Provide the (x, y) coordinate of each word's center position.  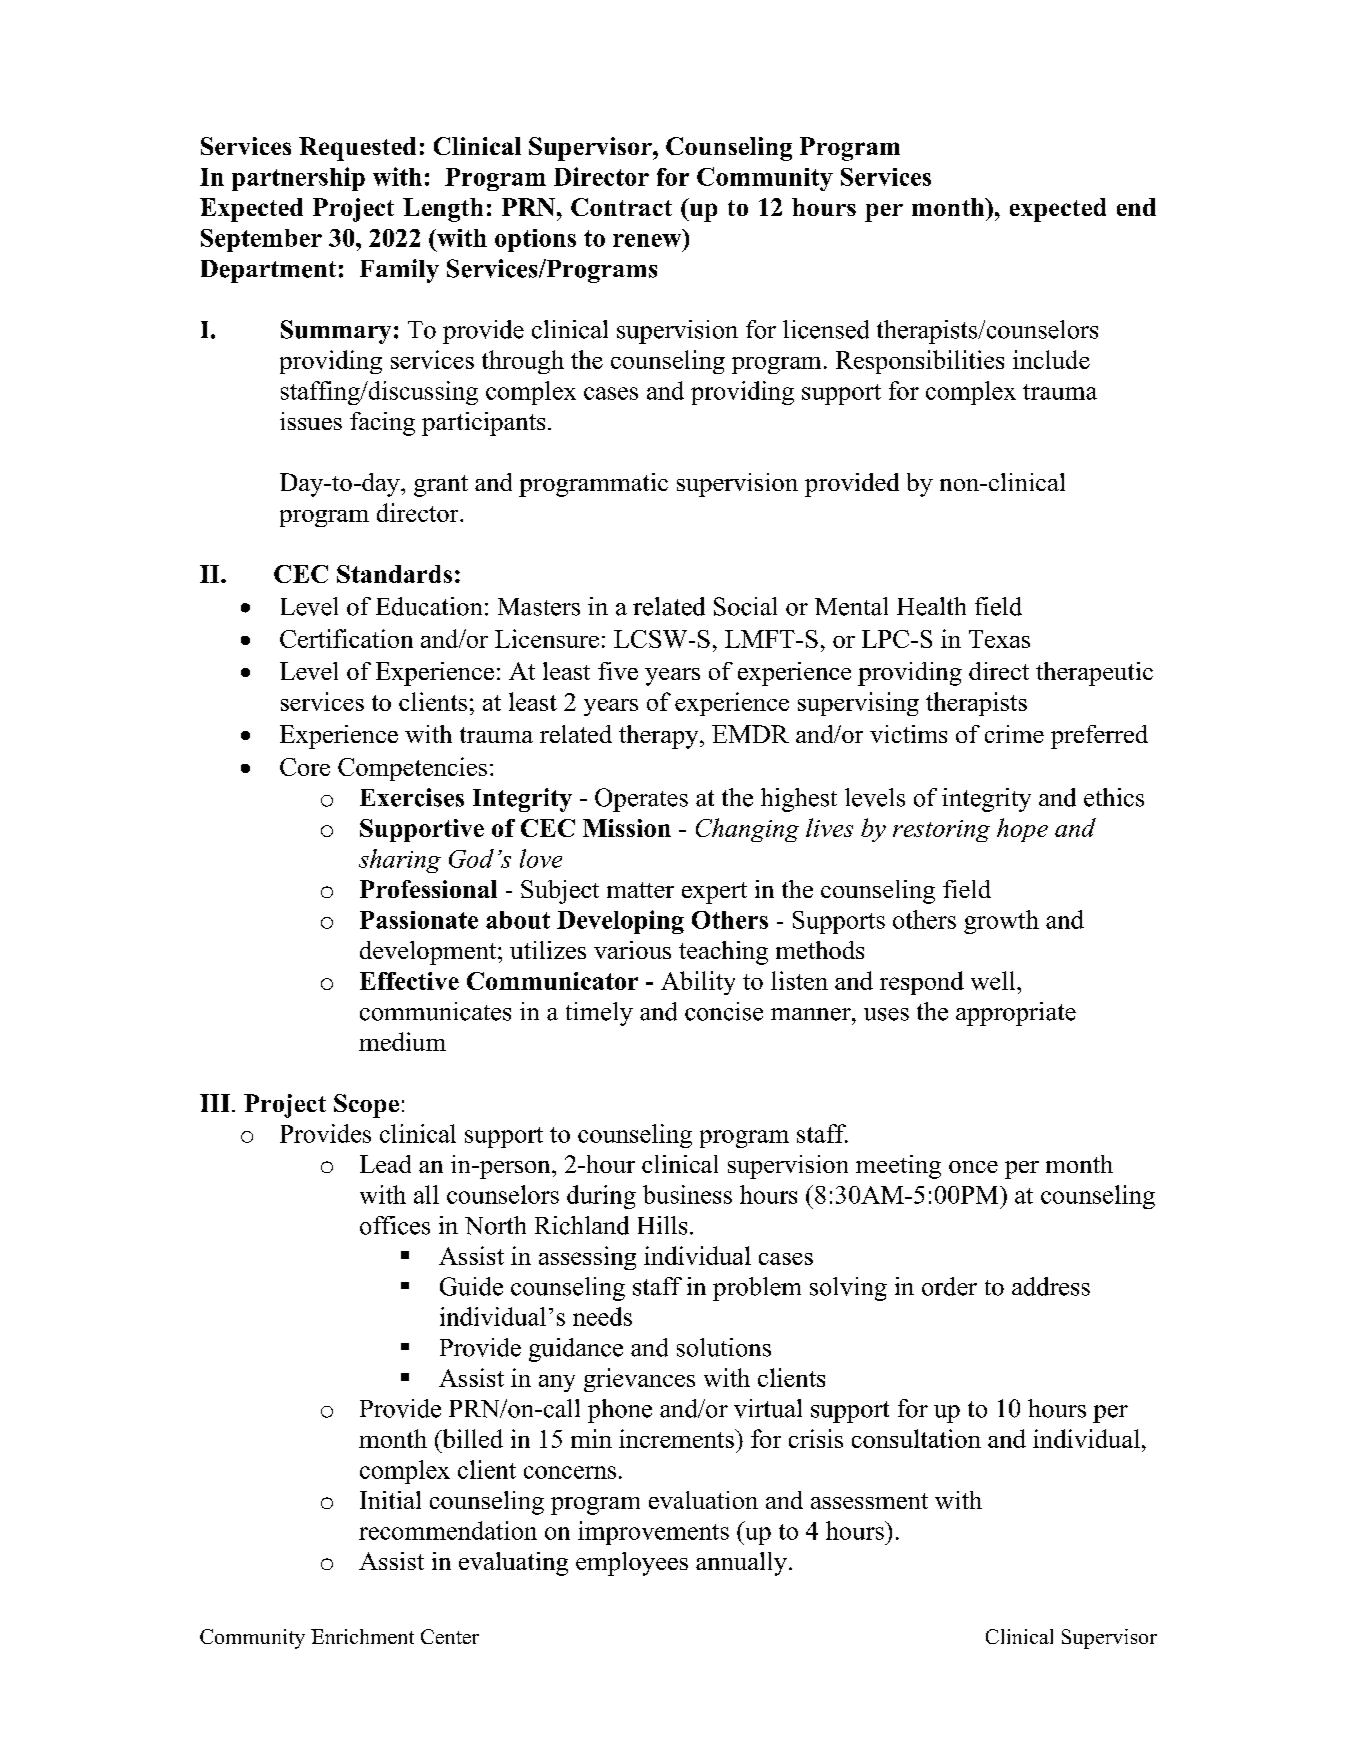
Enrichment (362, 1636)
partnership (298, 179)
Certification (346, 638)
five (618, 671)
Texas (999, 639)
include (1051, 359)
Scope (366, 1106)
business (687, 1194)
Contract (621, 207)
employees (632, 1564)
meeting (898, 1167)
